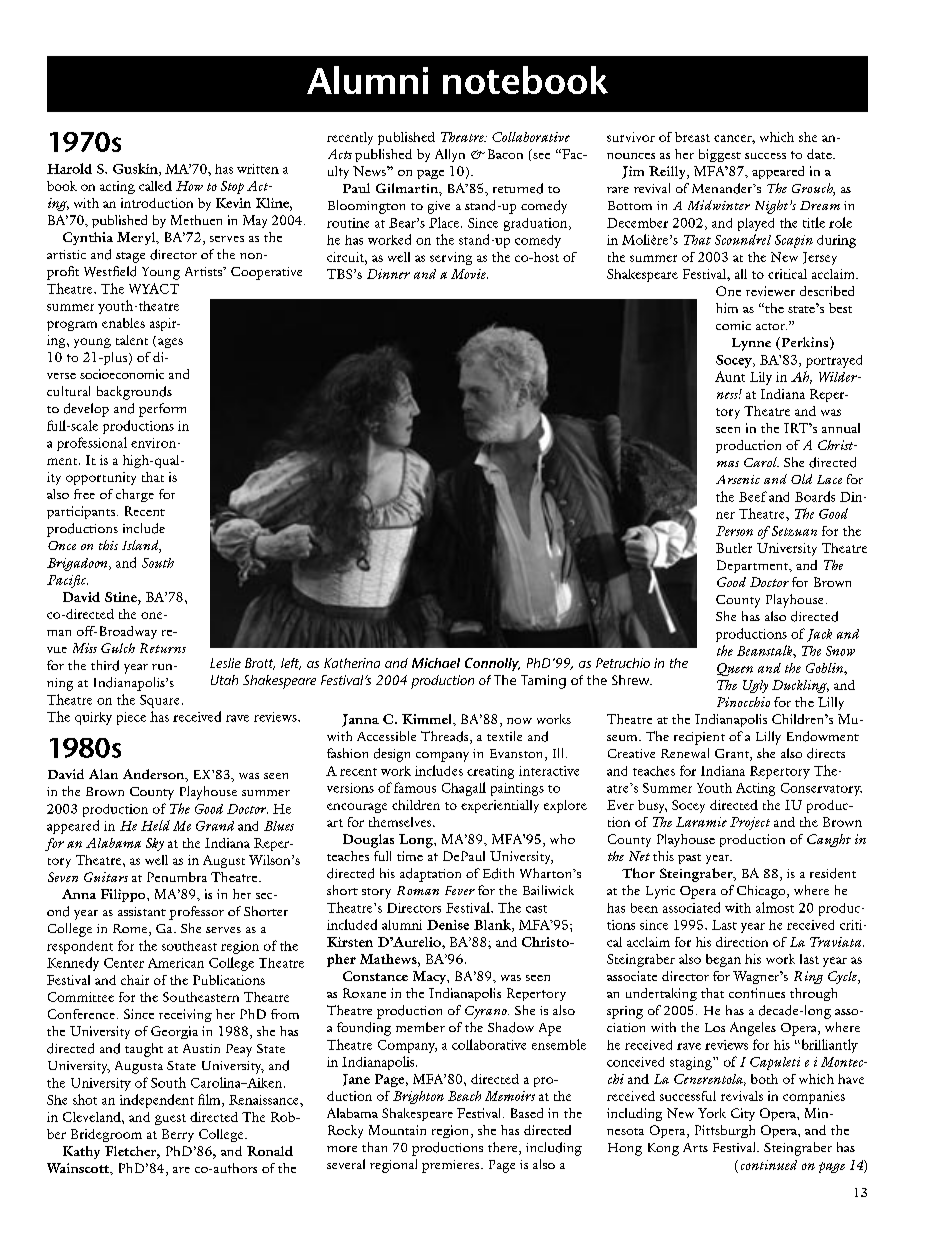 Image resolution: width=952 pixels, height=1233 pixels. I want to click on Allyn, so click(450, 155).
